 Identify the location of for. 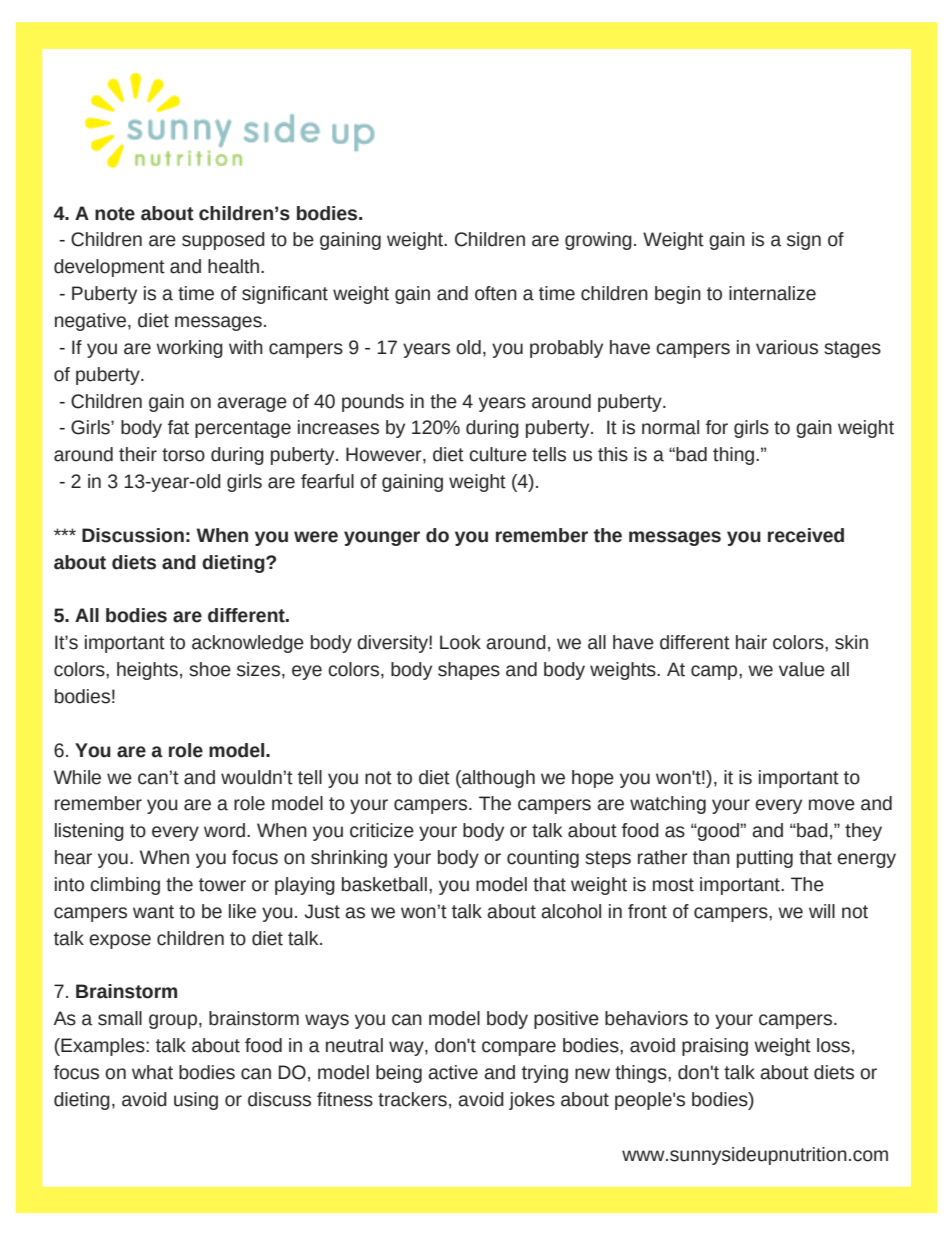
(717, 427).
